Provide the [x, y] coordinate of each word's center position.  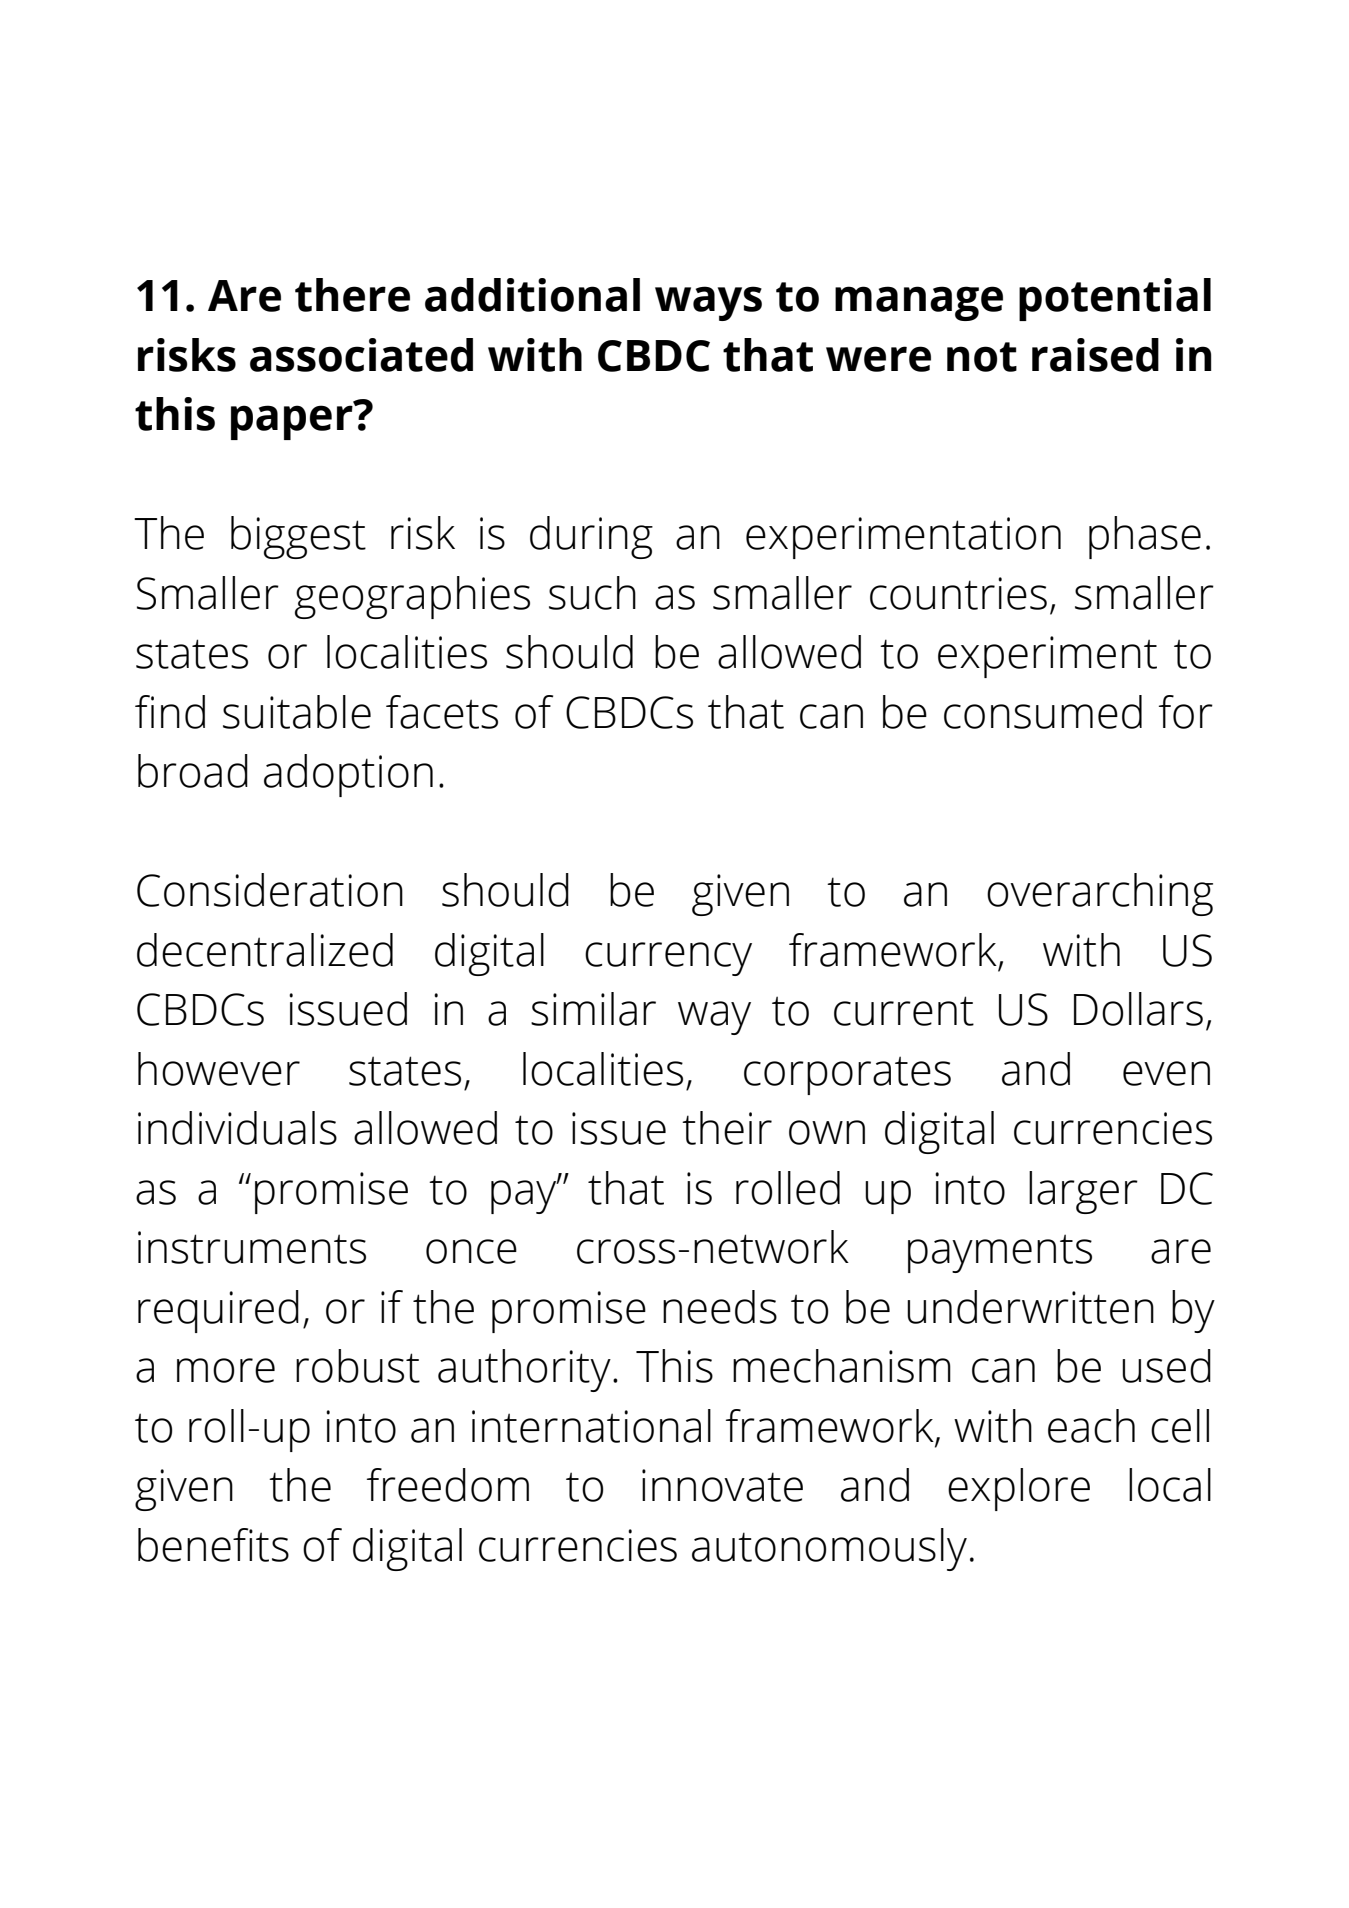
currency [668, 959]
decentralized [265, 950]
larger [1083, 1192]
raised [1095, 355]
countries [958, 593]
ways [708, 303]
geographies [412, 597]
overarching [1100, 894]
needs [720, 1307]
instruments [252, 1247]
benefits [213, 1545]
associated [361, 355]
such [592, 593]
